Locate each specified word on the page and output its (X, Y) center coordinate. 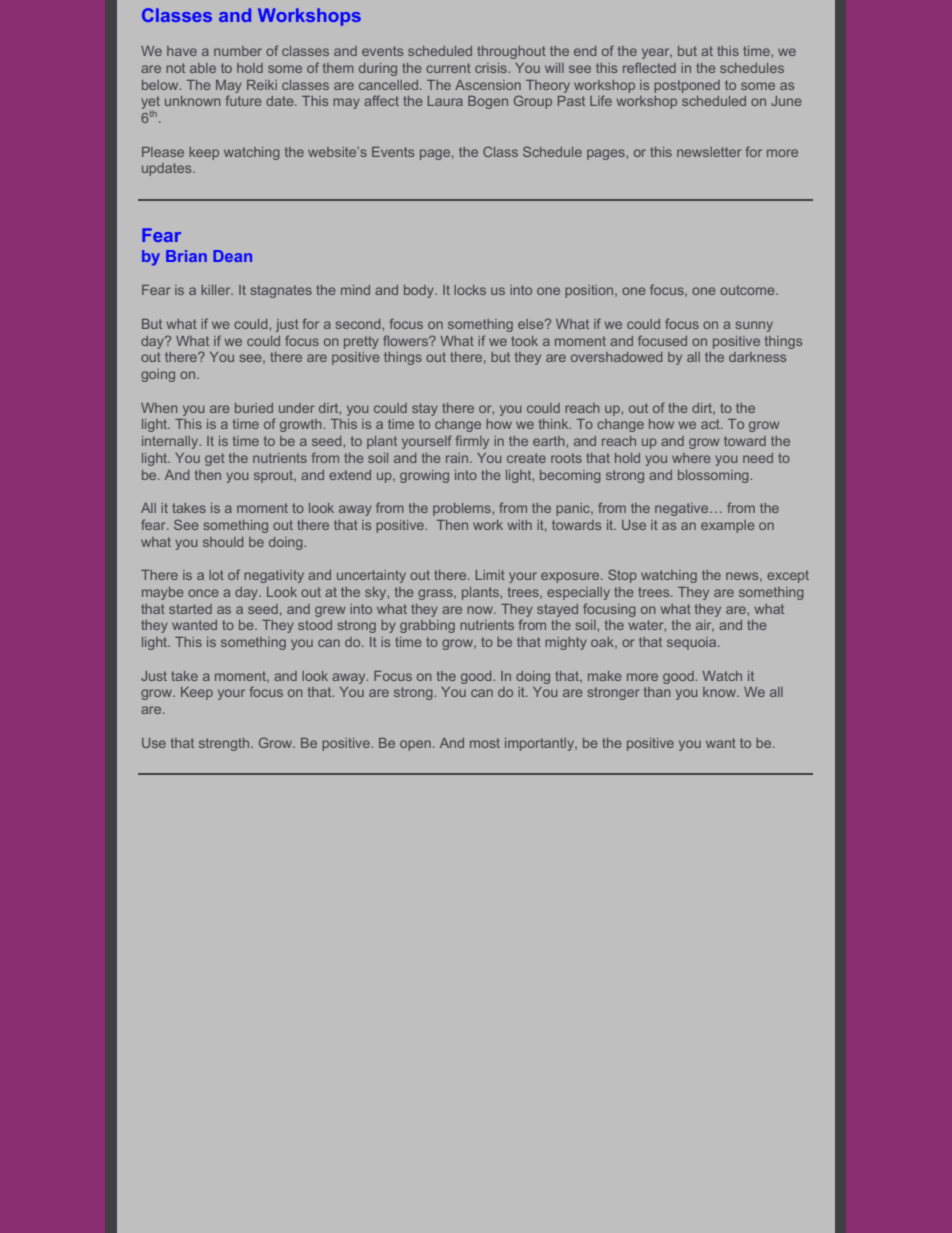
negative (683, 509)
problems (463, 509)
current (448, 68)
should (223, 542)
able (203, 68)
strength (225, 744)
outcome (748, 290)
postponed (687, 86)
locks (470, 290)
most (485, 743)
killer (217, 290)
